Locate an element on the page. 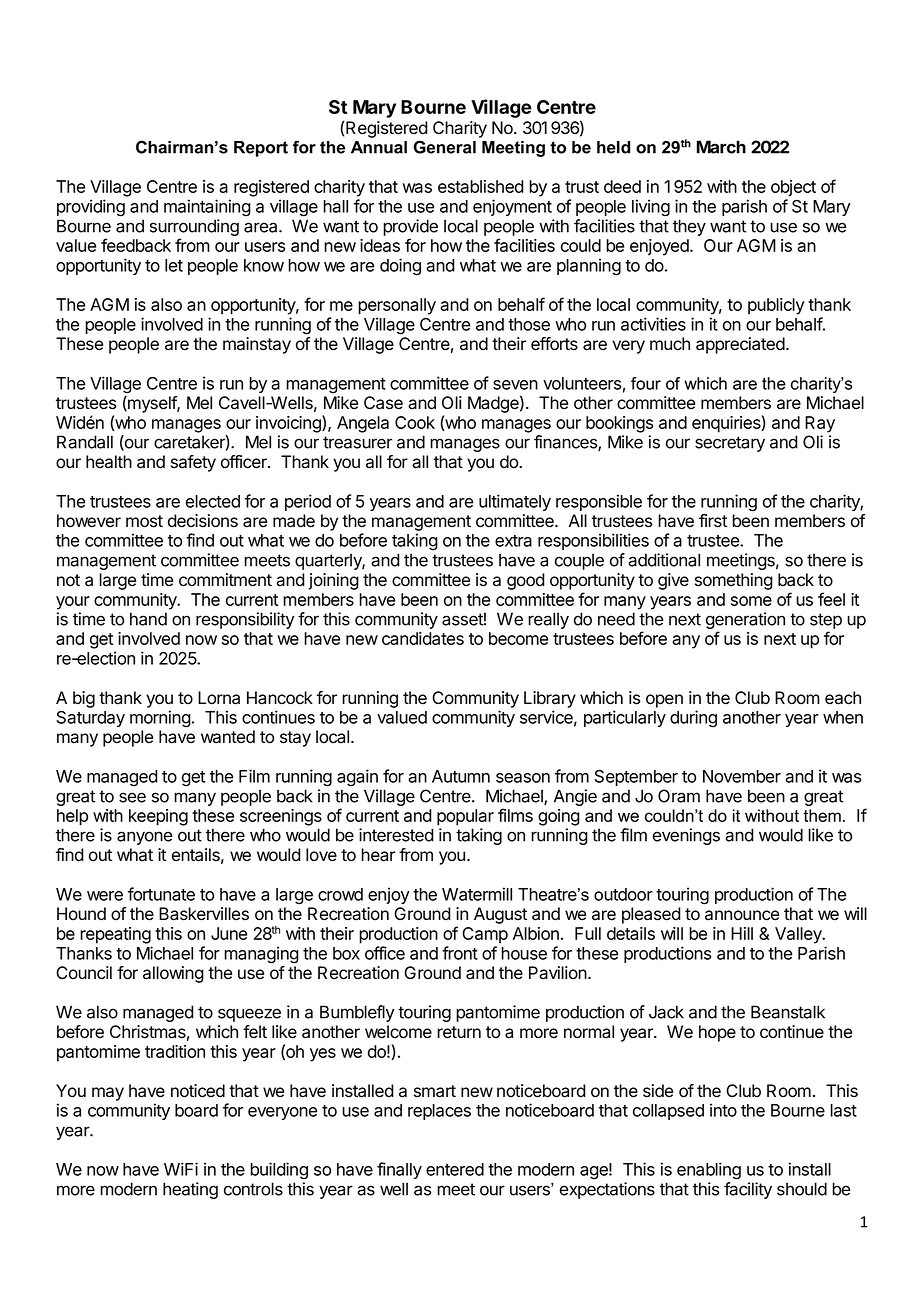  November is located at coordinates (742, 776).
